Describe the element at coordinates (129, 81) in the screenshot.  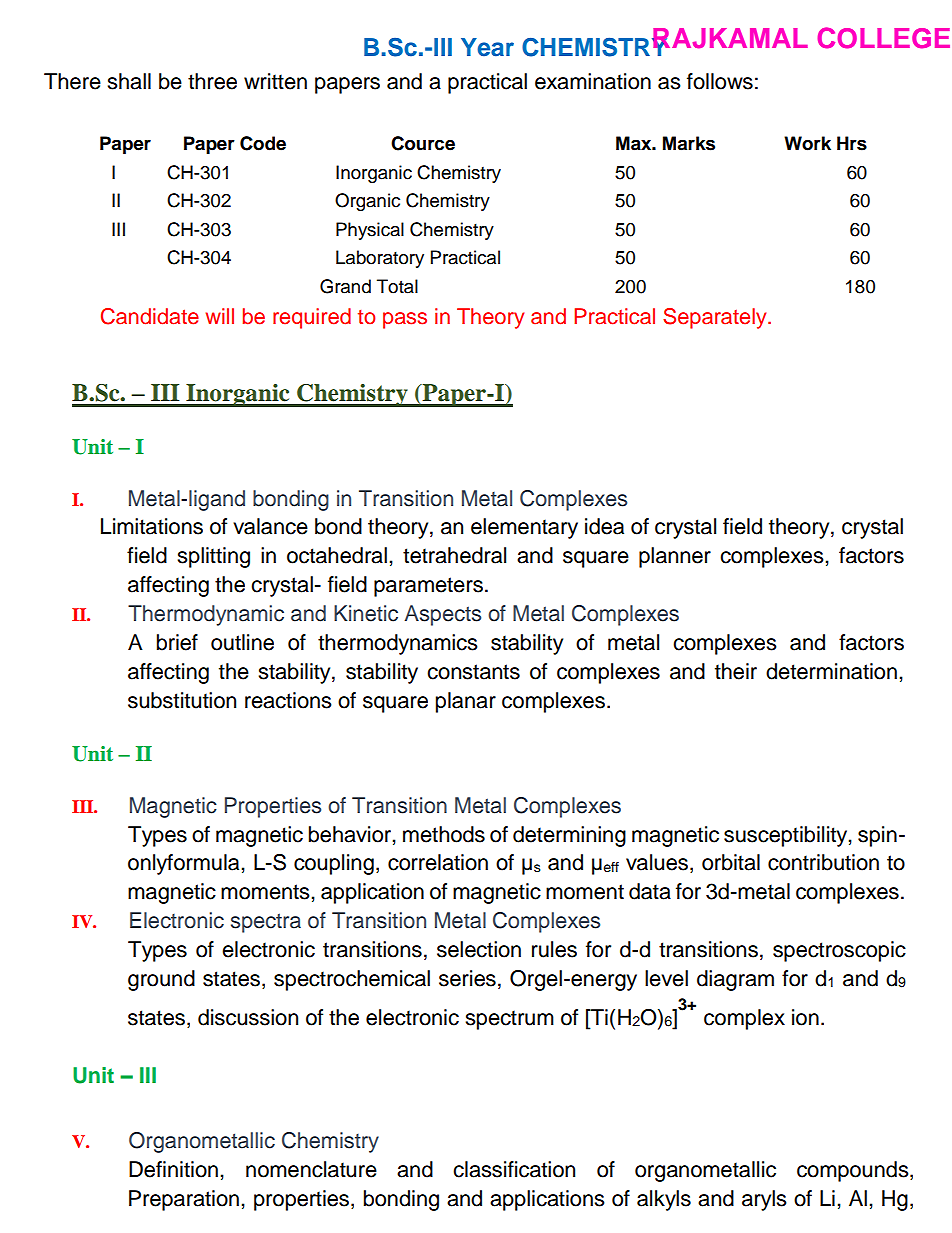
I see `shall` at that location.
